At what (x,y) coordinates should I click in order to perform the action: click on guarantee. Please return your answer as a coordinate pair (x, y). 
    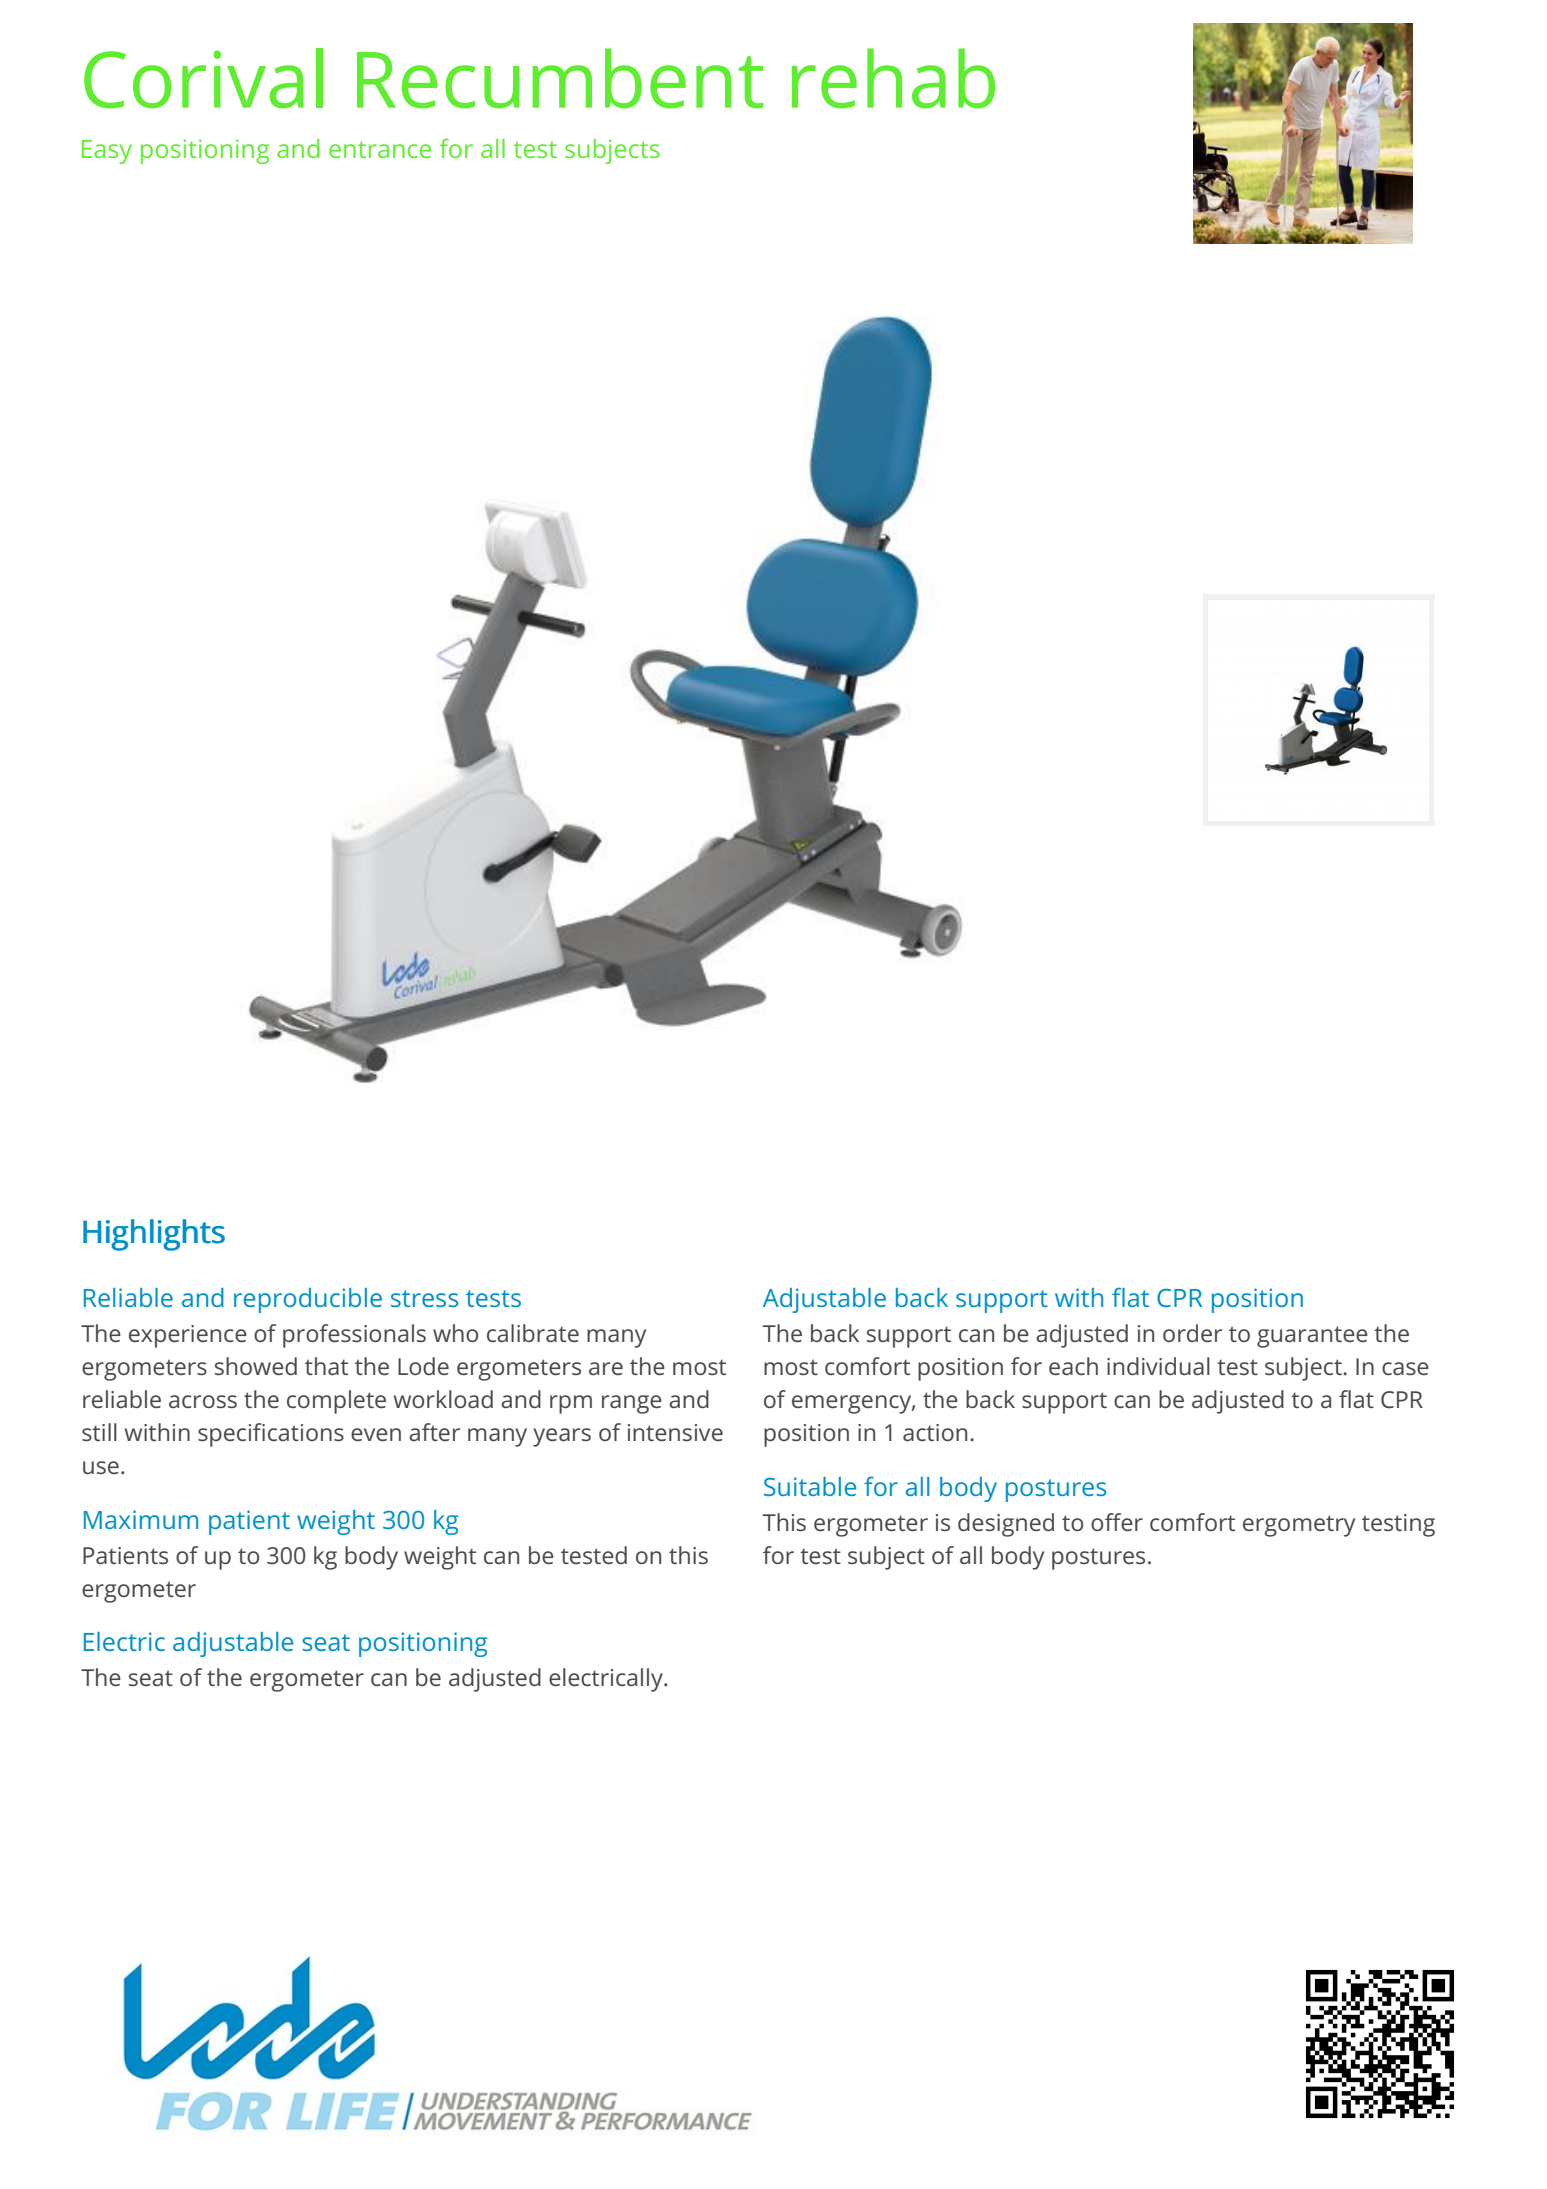
    Looking at the image, I should click on (1312, 1337).
